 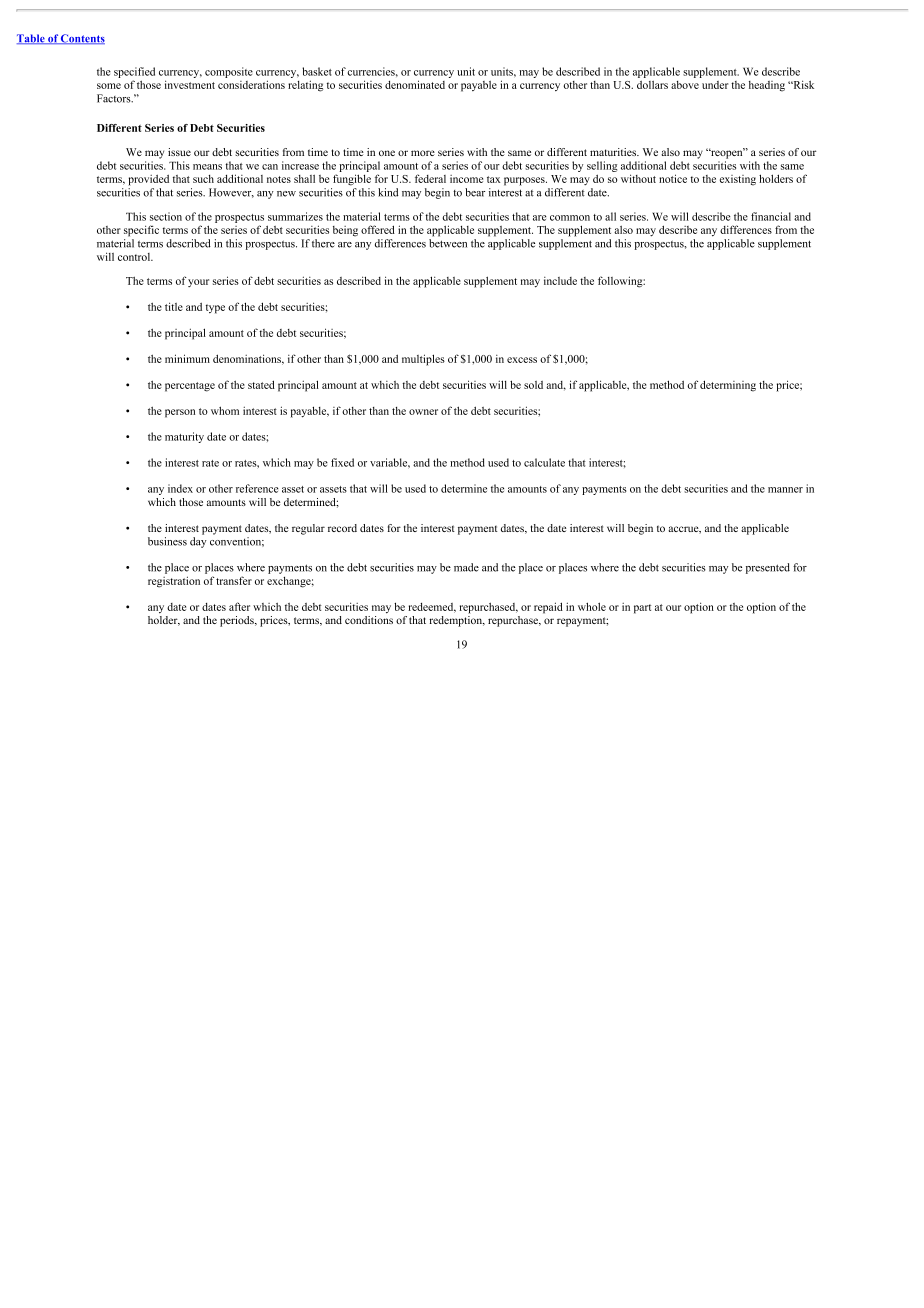 I want to click on above, so click(x=685, y=85).
